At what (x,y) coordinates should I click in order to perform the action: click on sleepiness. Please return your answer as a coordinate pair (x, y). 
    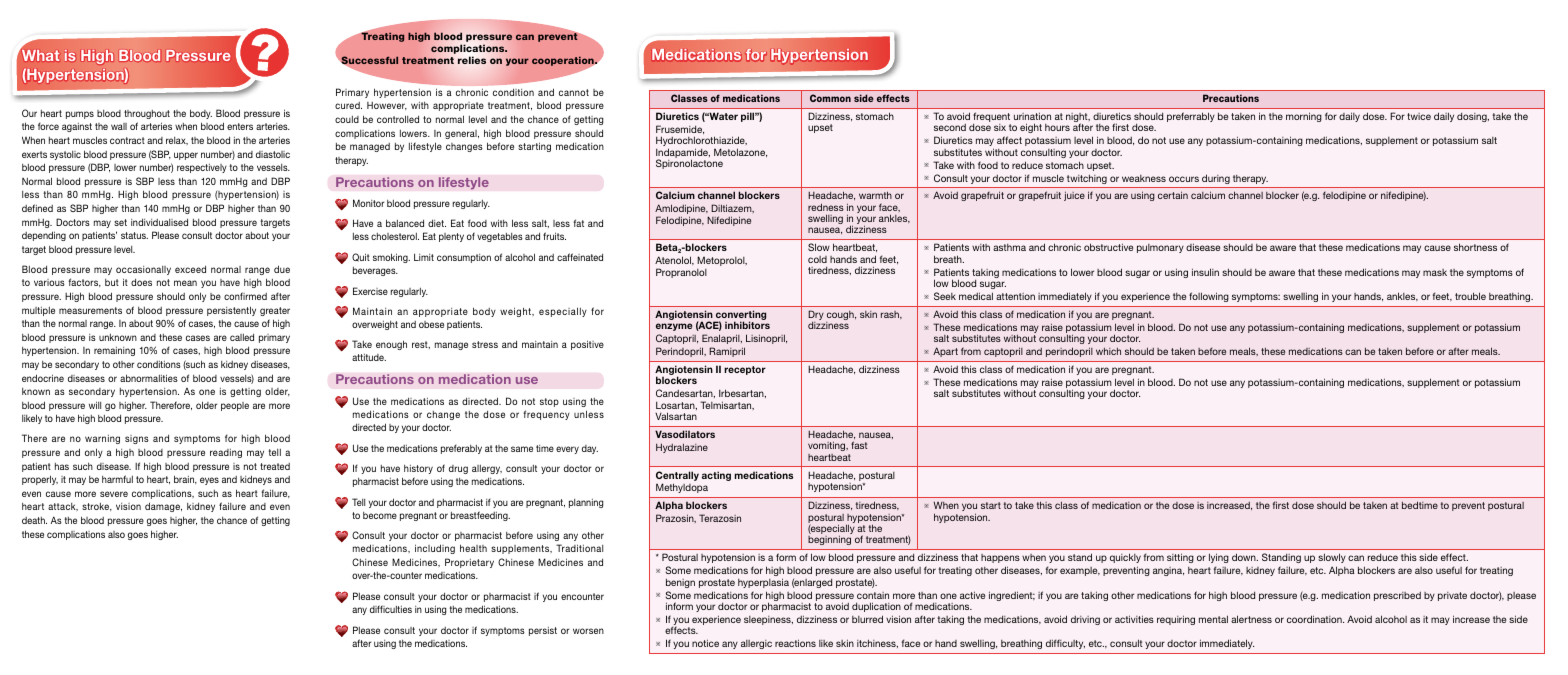
    Looking at the image, I should click on (768, 620).
